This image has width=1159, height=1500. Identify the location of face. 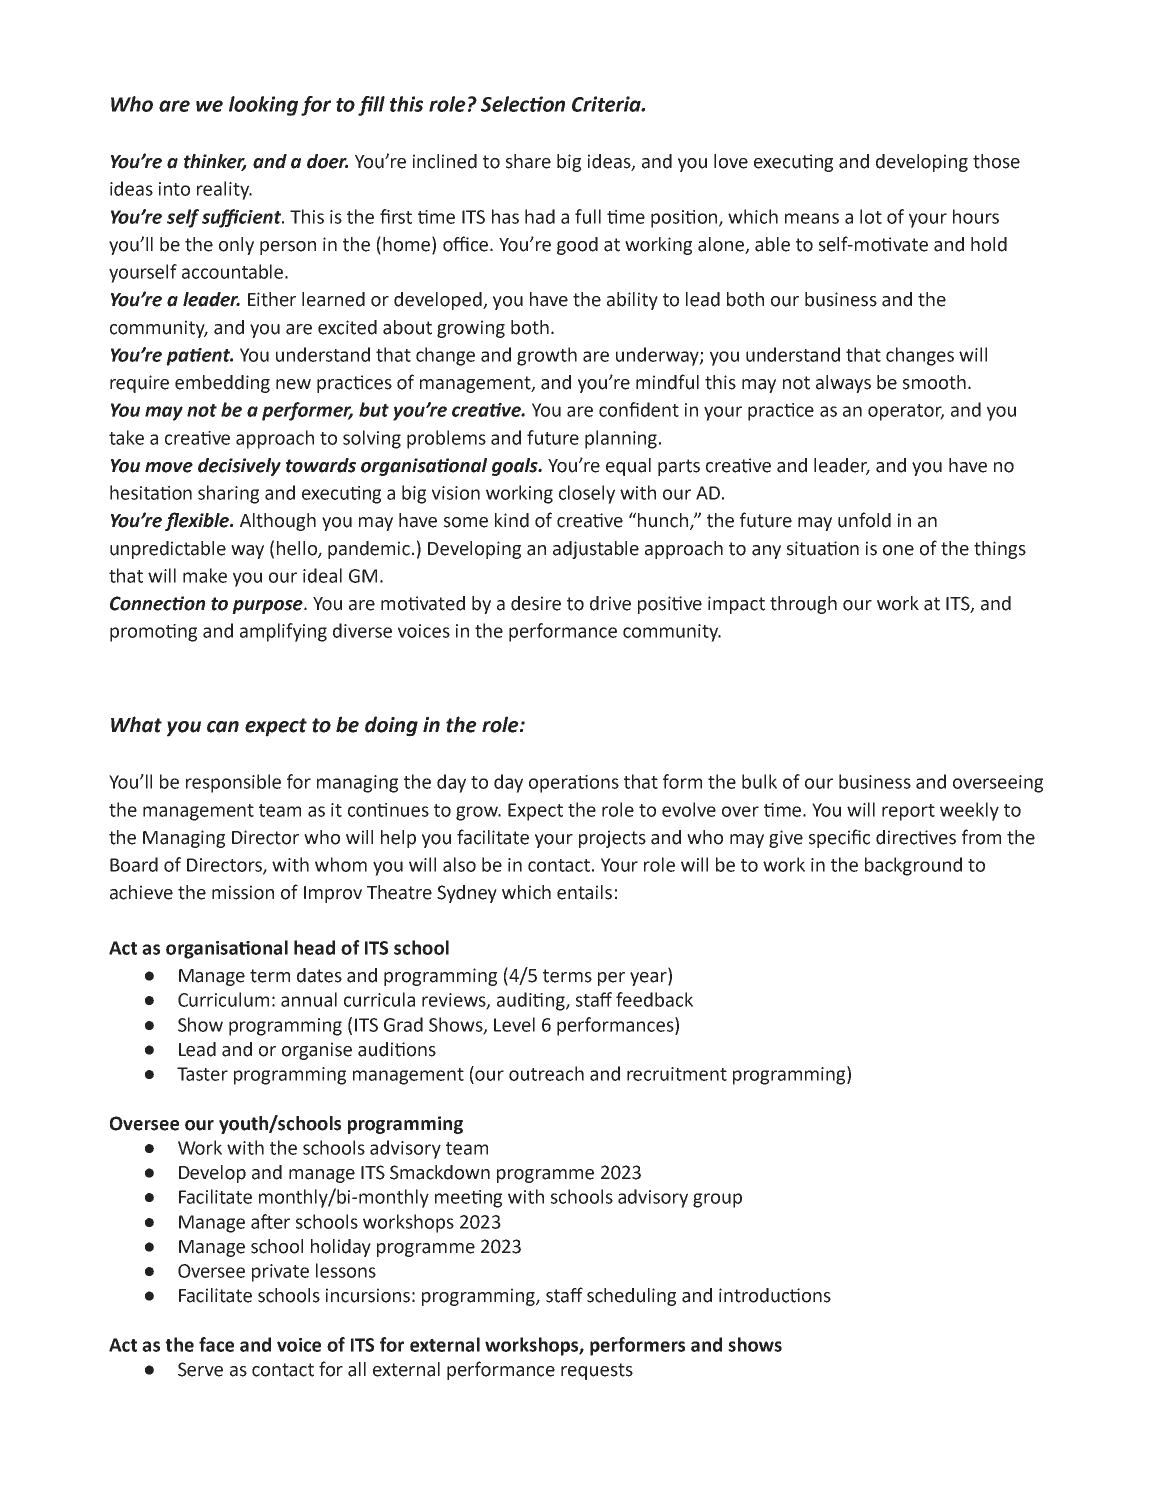
(216, 1344).
